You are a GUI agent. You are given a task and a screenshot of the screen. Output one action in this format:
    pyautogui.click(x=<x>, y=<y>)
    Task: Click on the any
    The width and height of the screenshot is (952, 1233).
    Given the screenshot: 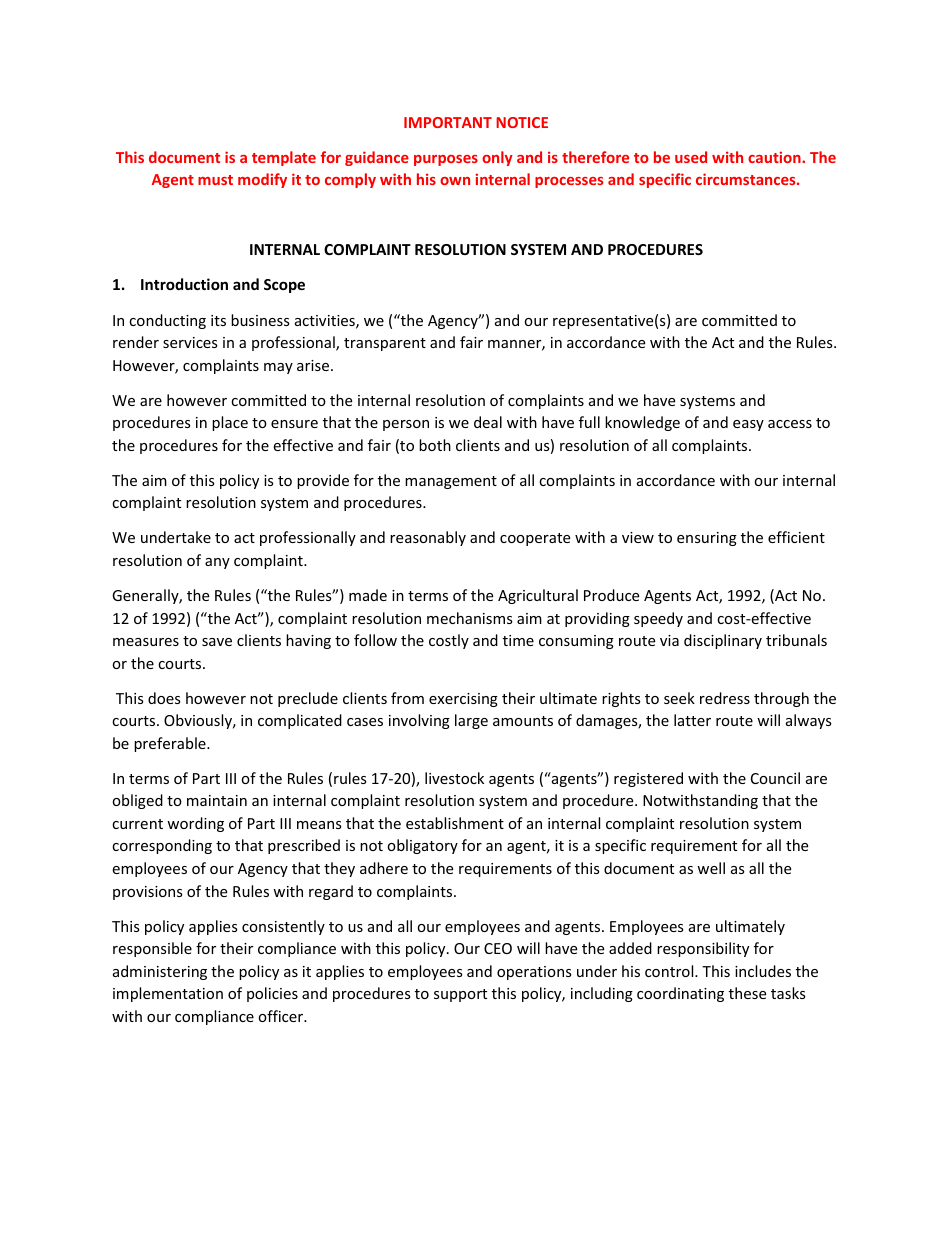 What is the action you would take?
    pyautogui.click(x=217, y=563)
